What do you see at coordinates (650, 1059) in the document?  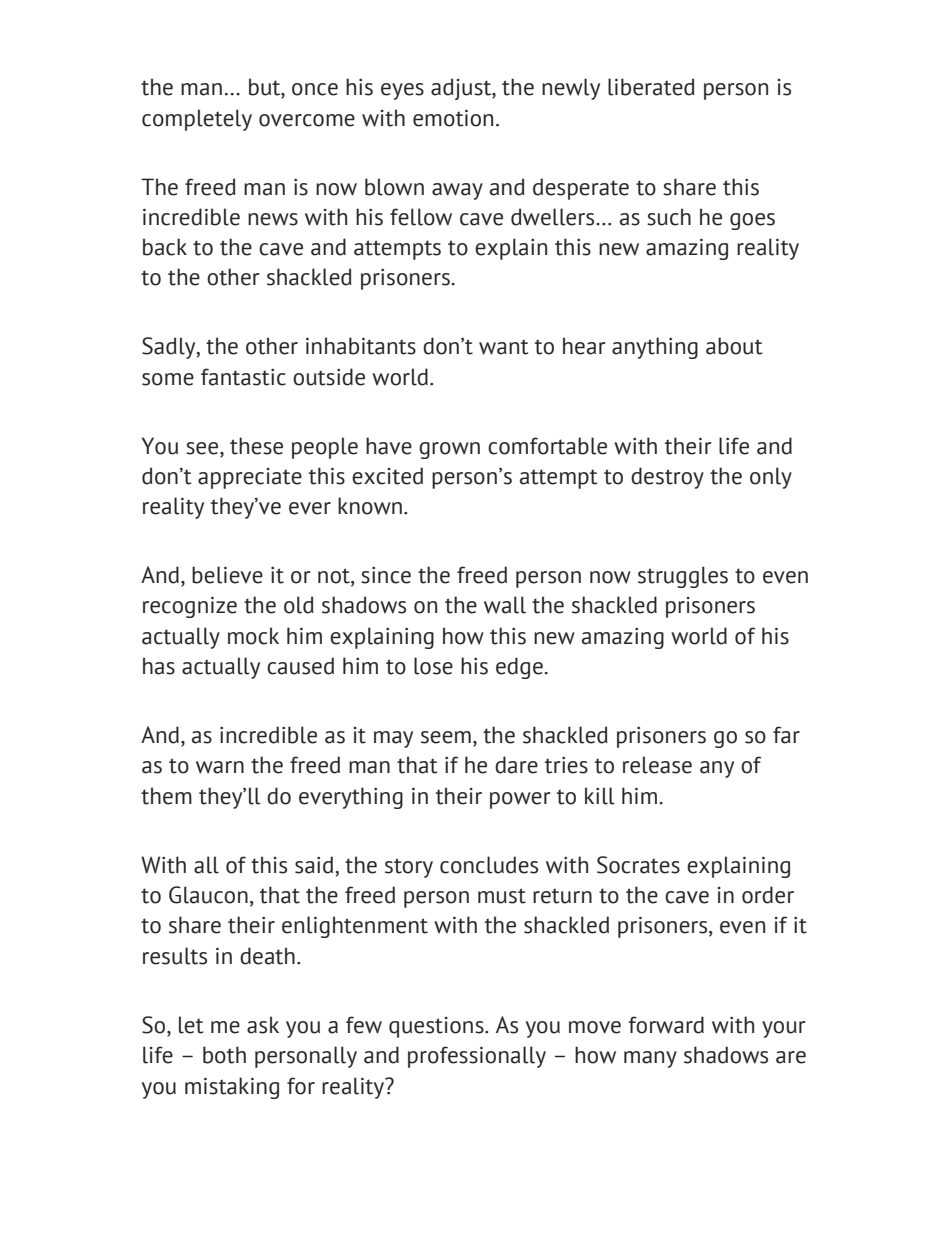 I see `many` at bounding box center [650, 1059].
